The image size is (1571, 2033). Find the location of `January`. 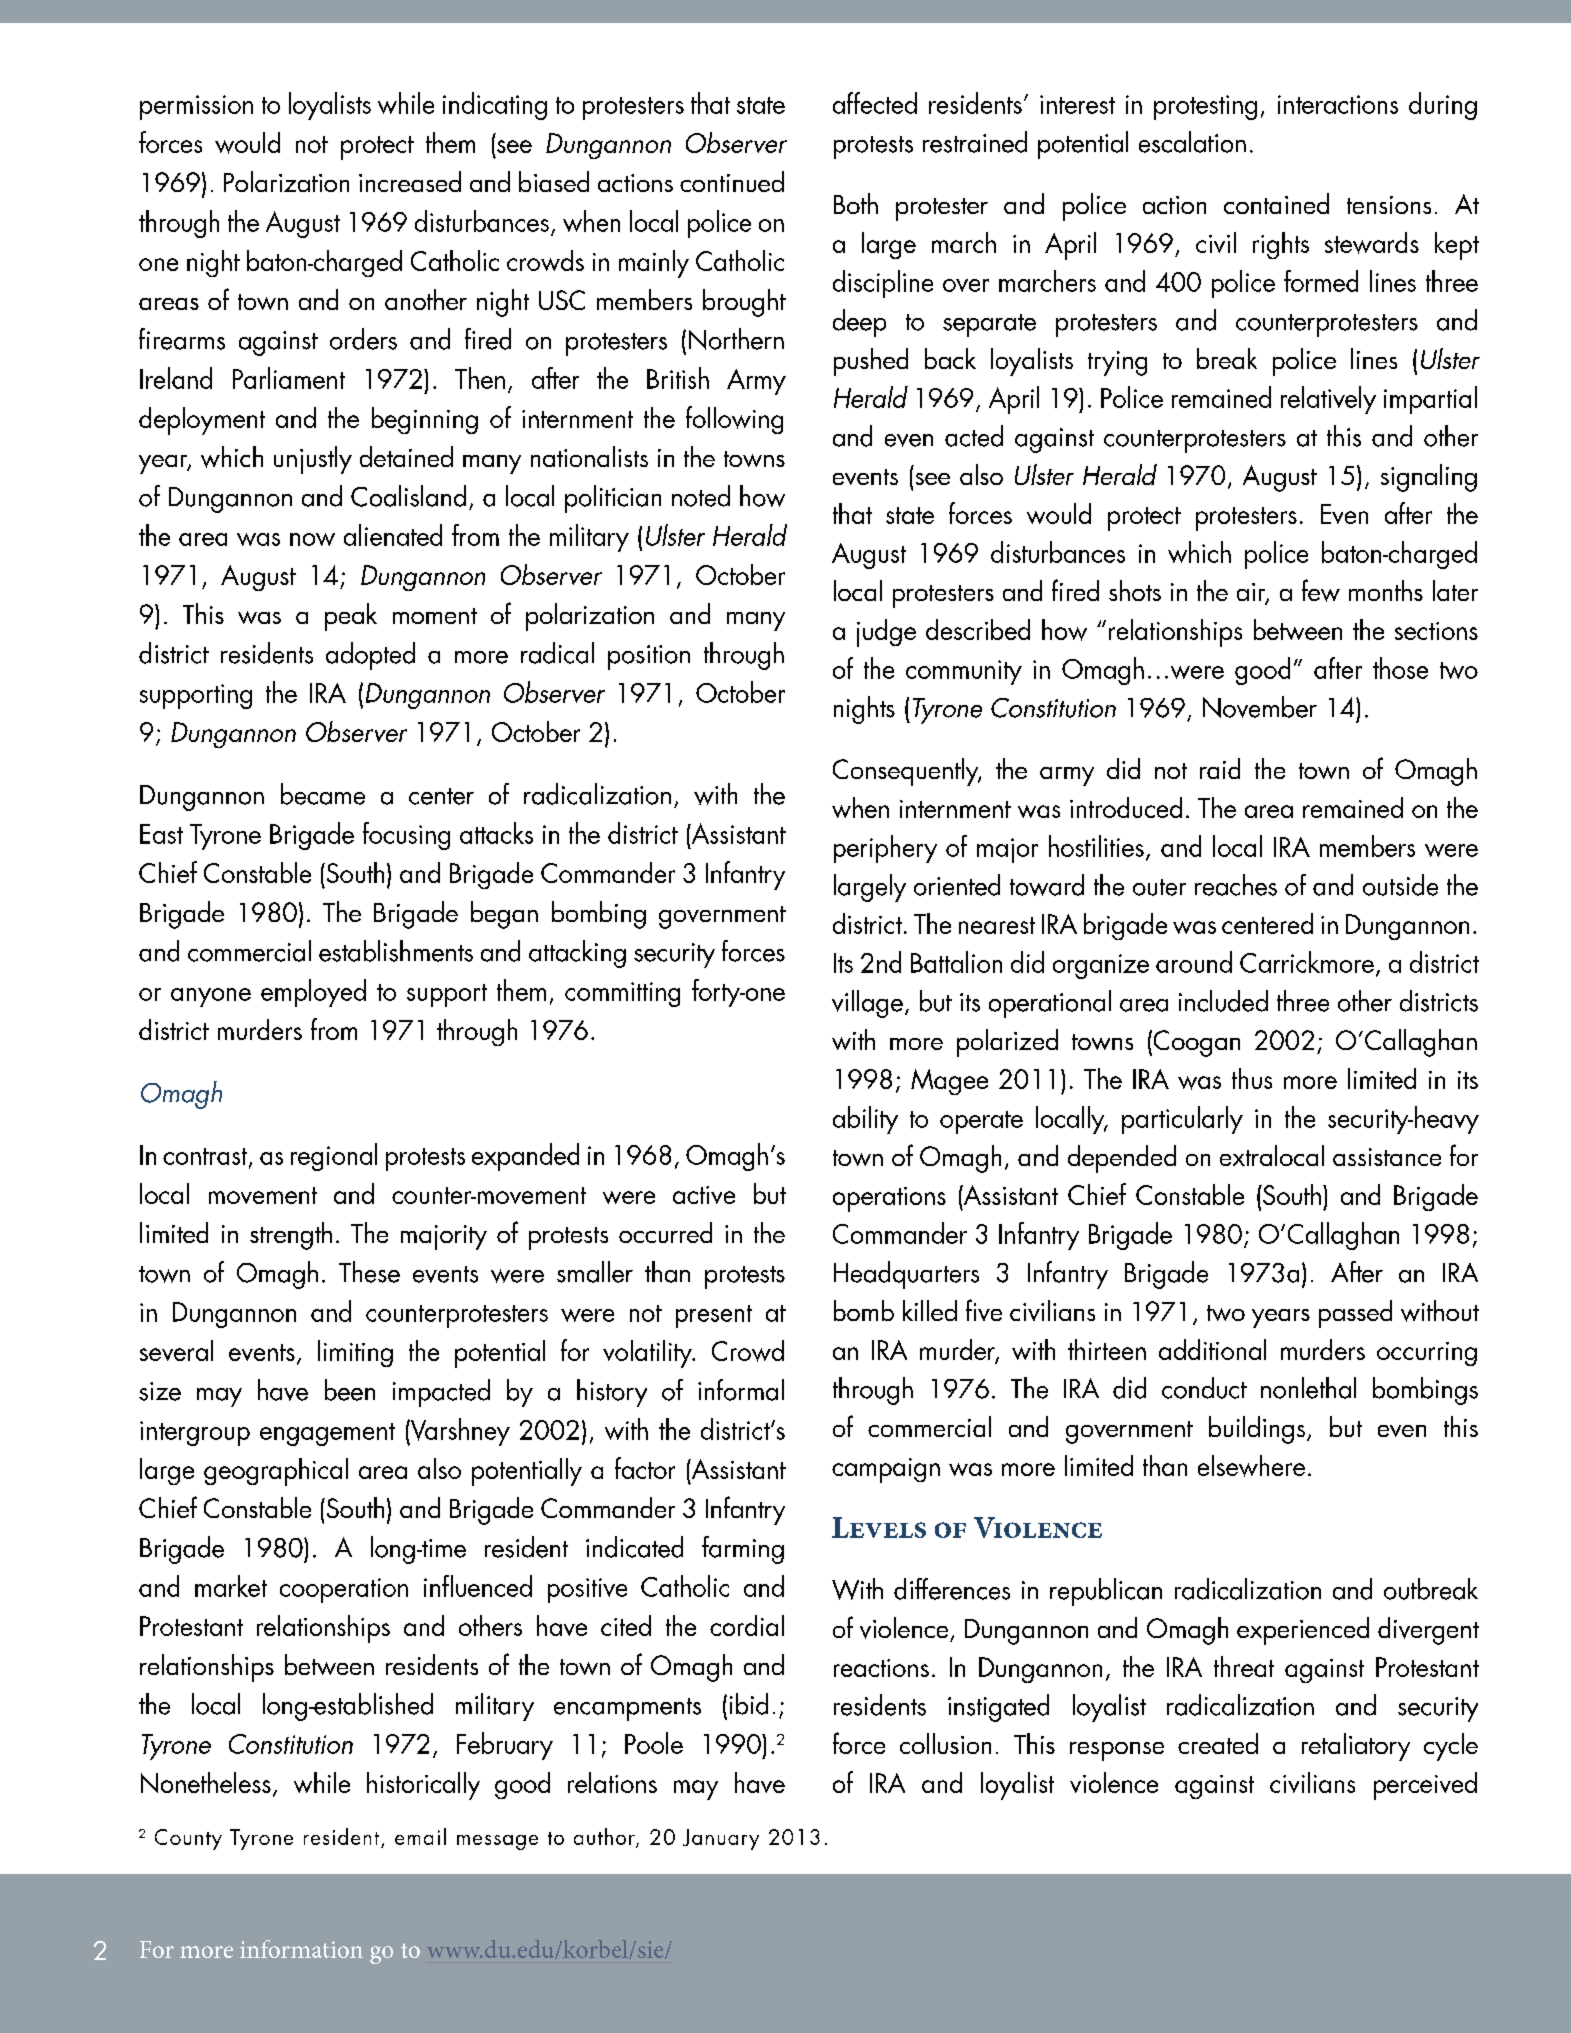

January is located at coordinates (721, 1839).
